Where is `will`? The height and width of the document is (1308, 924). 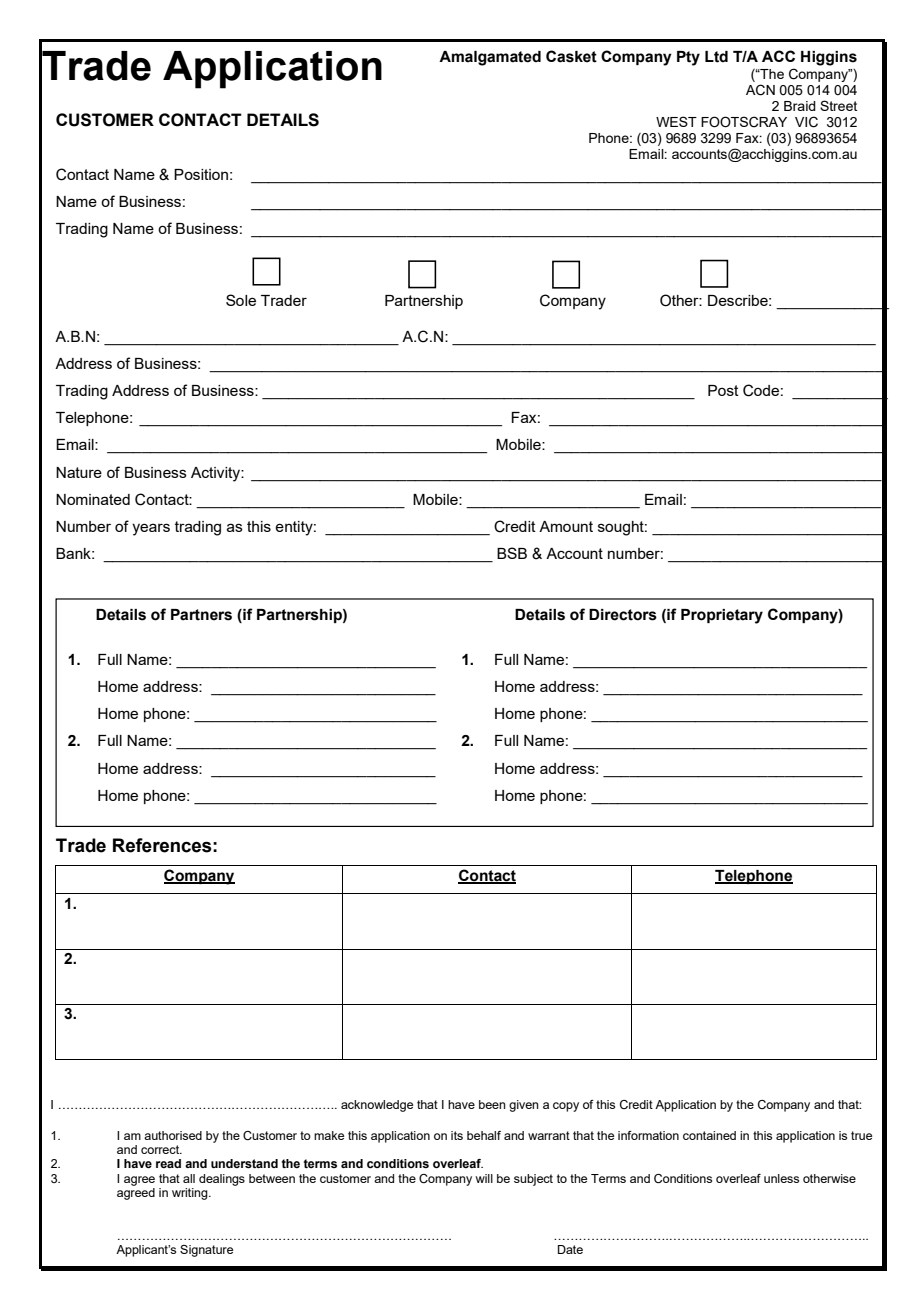 will is located at coordinates (484, 1178).
